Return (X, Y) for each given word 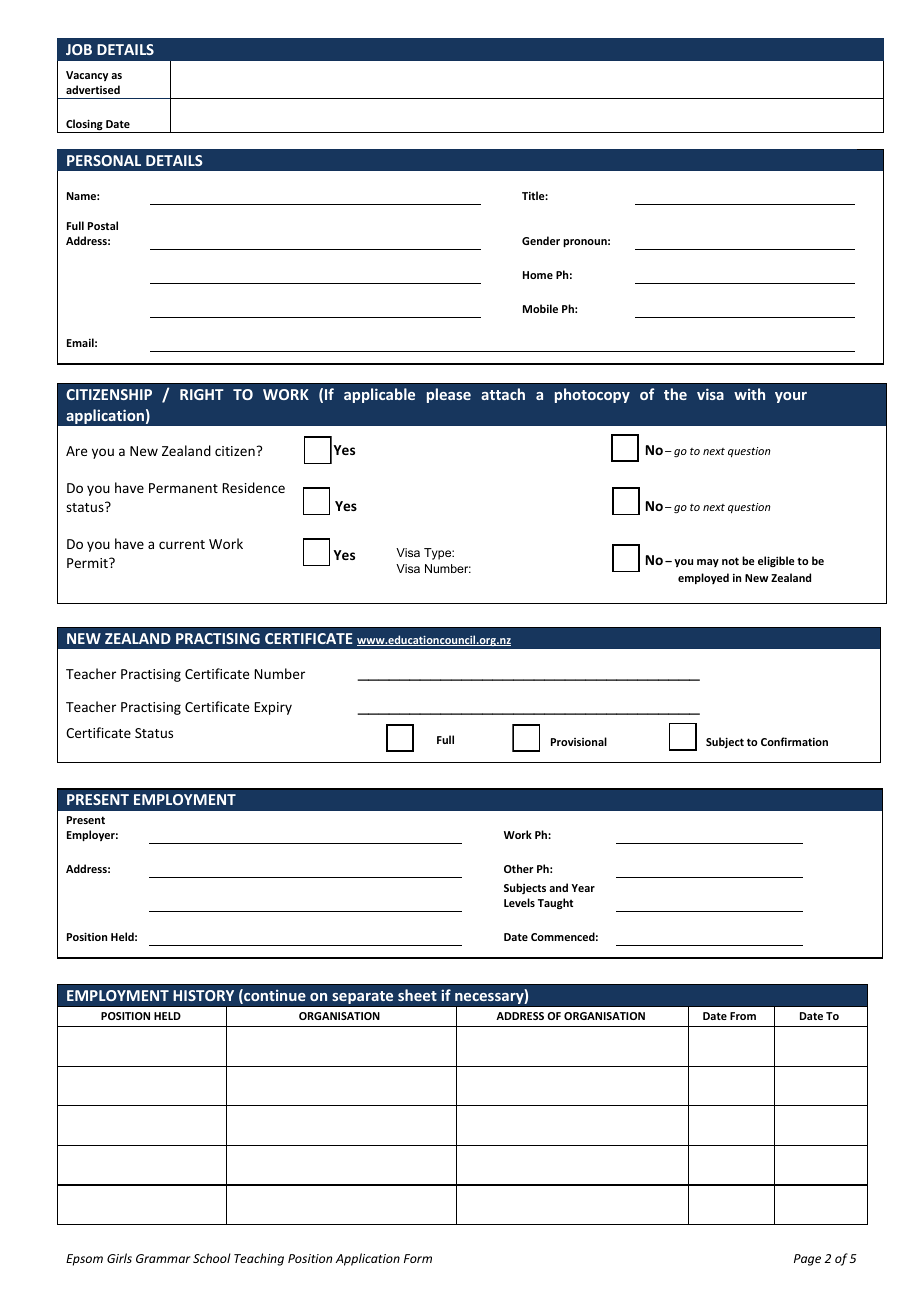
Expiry (273, 708)
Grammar (163, 1258)
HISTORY (203, 995)
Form (418, 1258)
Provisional (579, 741)
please (449, 395)
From (743, 1016)
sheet (417, 995)
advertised (93, 89)
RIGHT (202, 394)
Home (538, 275)
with (749, 394)
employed (703, 578)
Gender (541, 240)
